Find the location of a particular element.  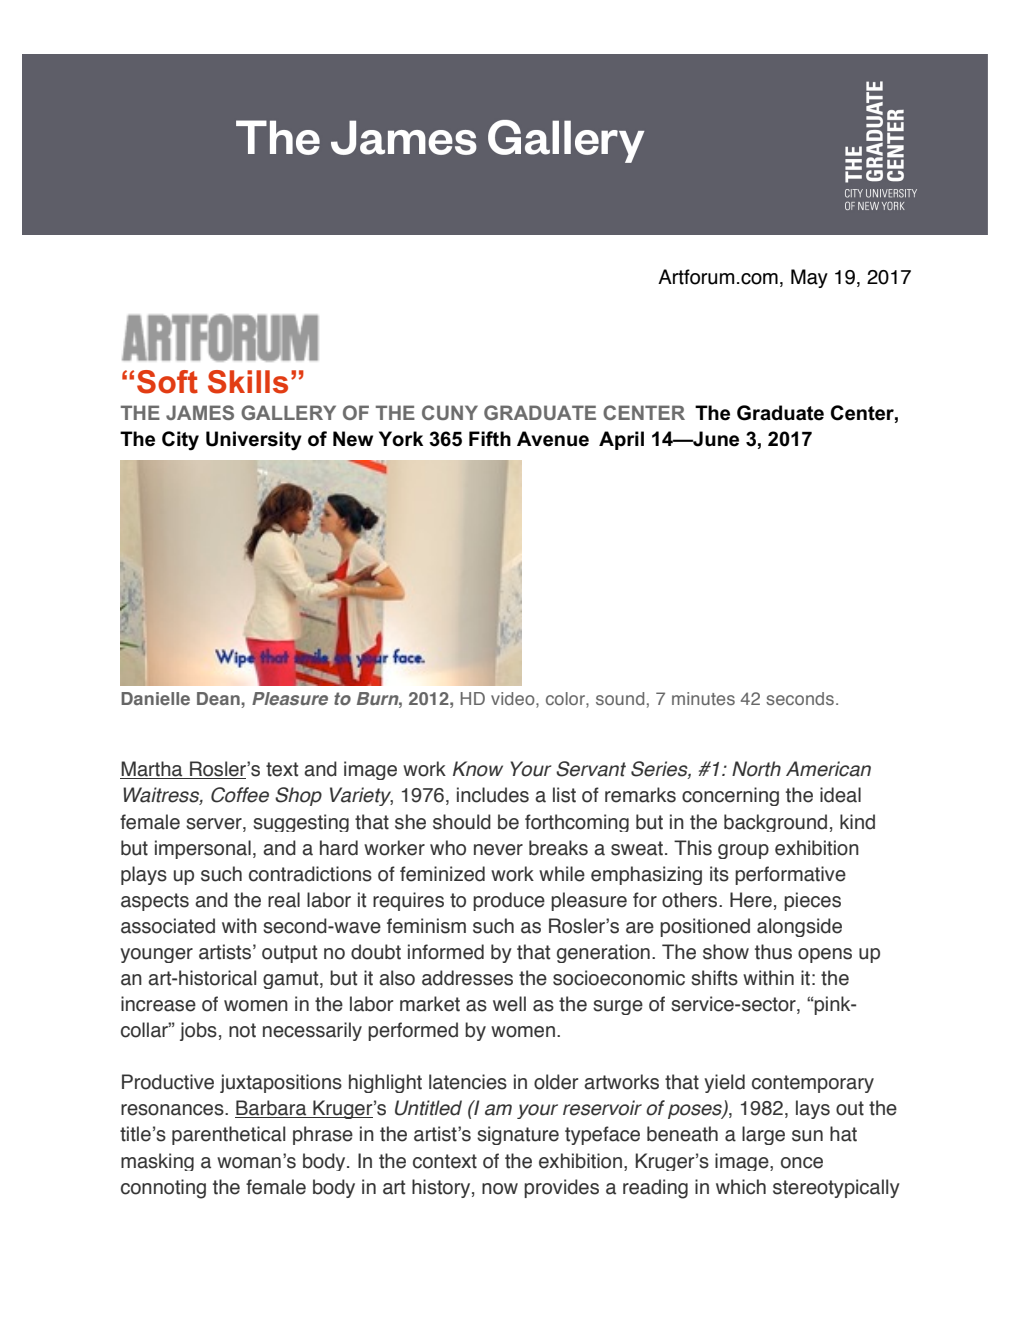

Know is located at coordinates (478, 769).
